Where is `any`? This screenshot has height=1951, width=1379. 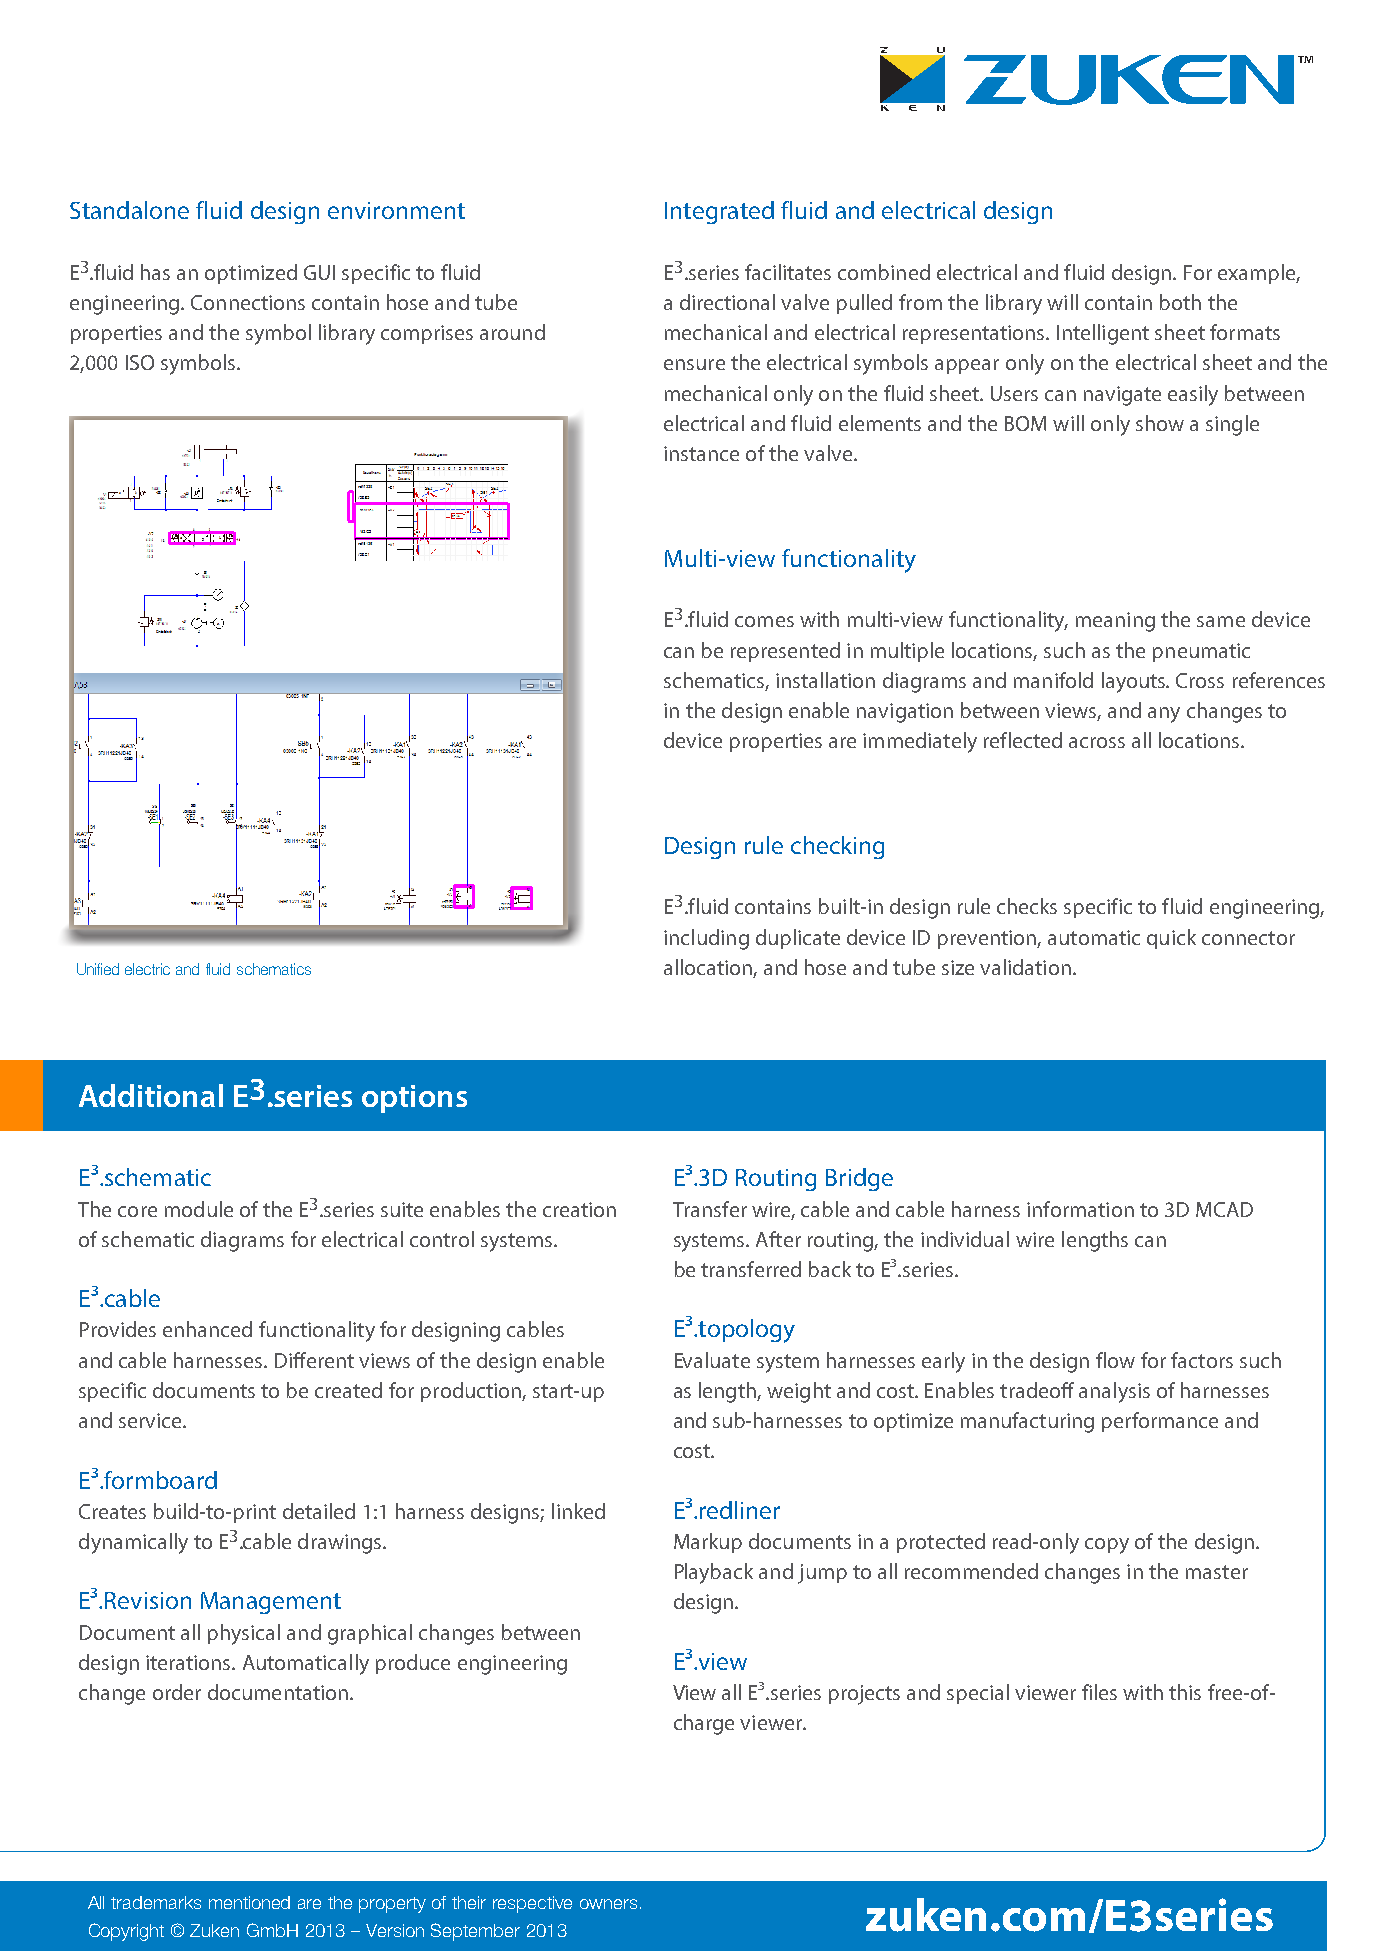 any is located at coordinates (1164, 715).
